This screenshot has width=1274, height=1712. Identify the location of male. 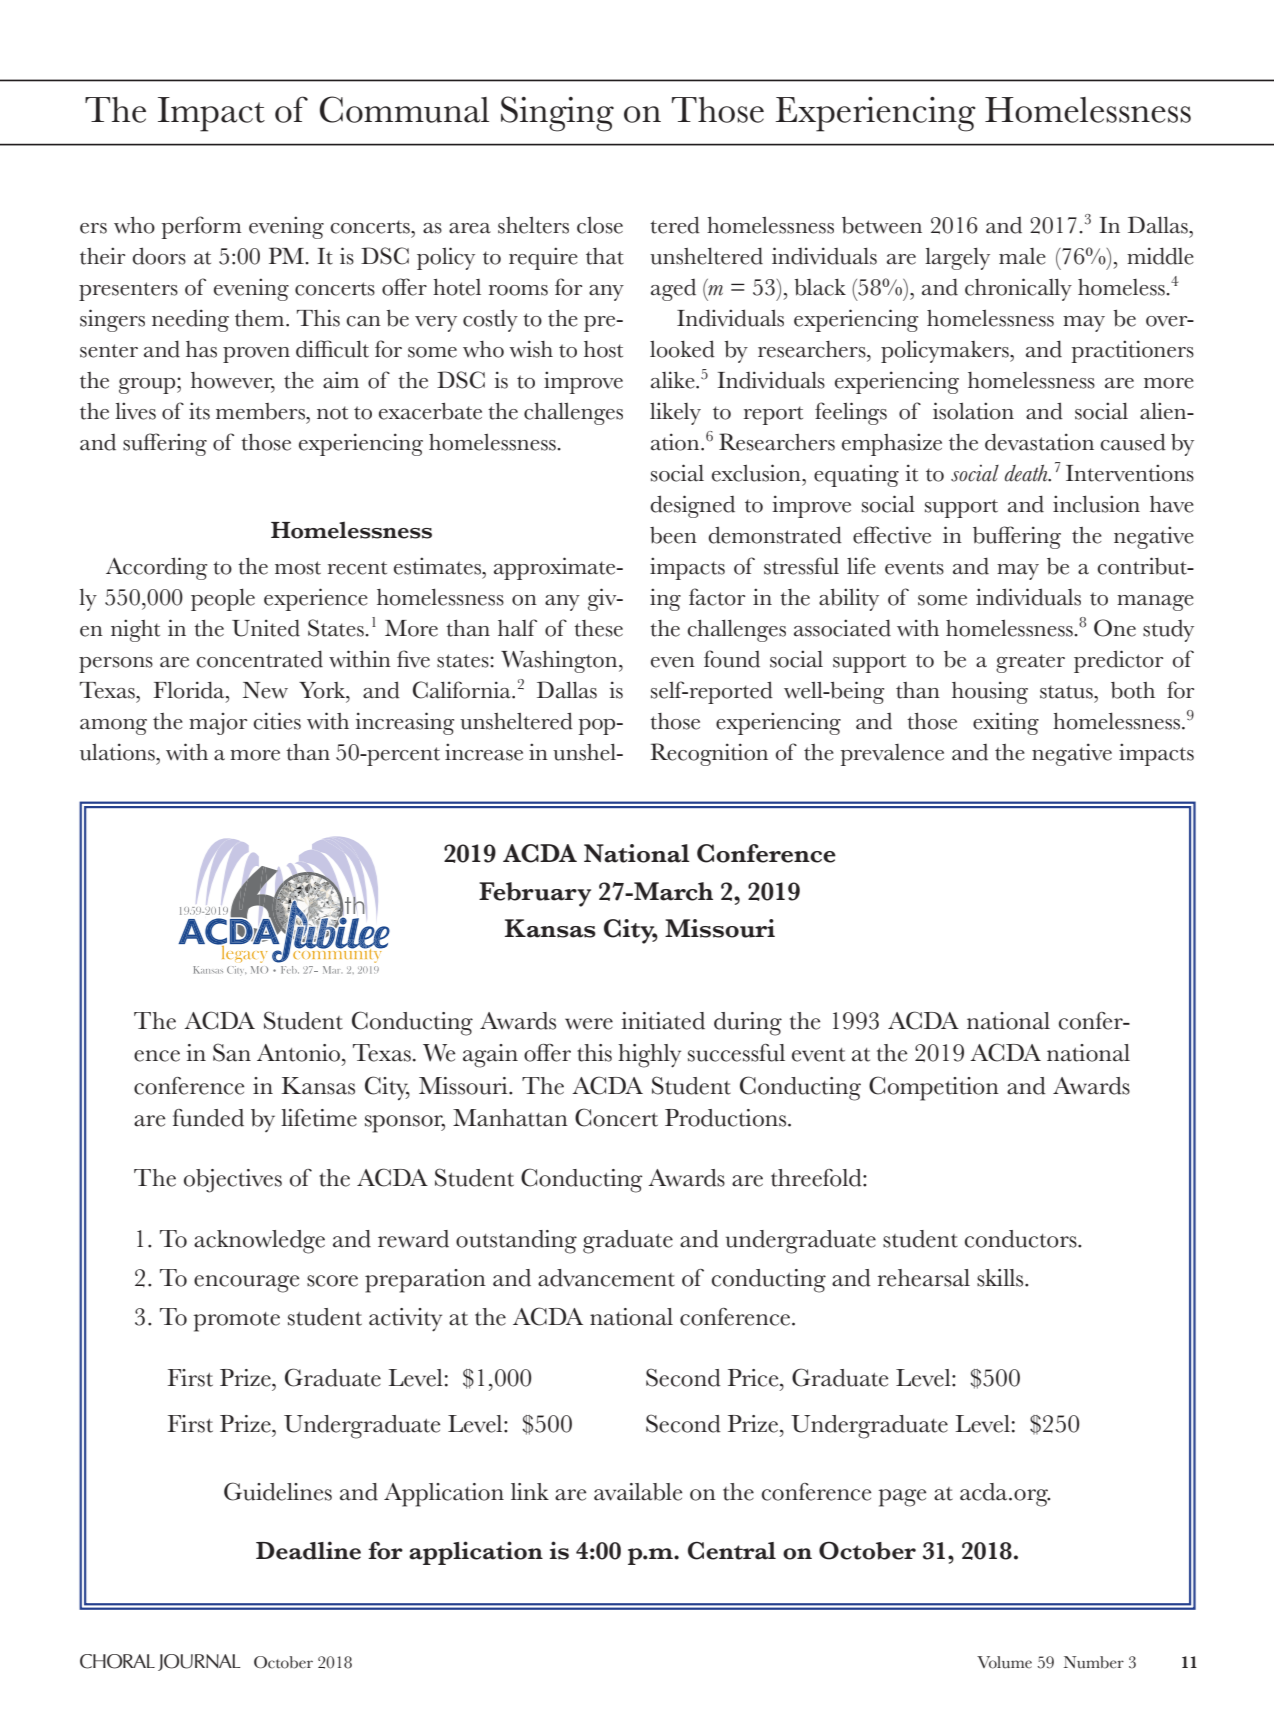
(1022, 256).
